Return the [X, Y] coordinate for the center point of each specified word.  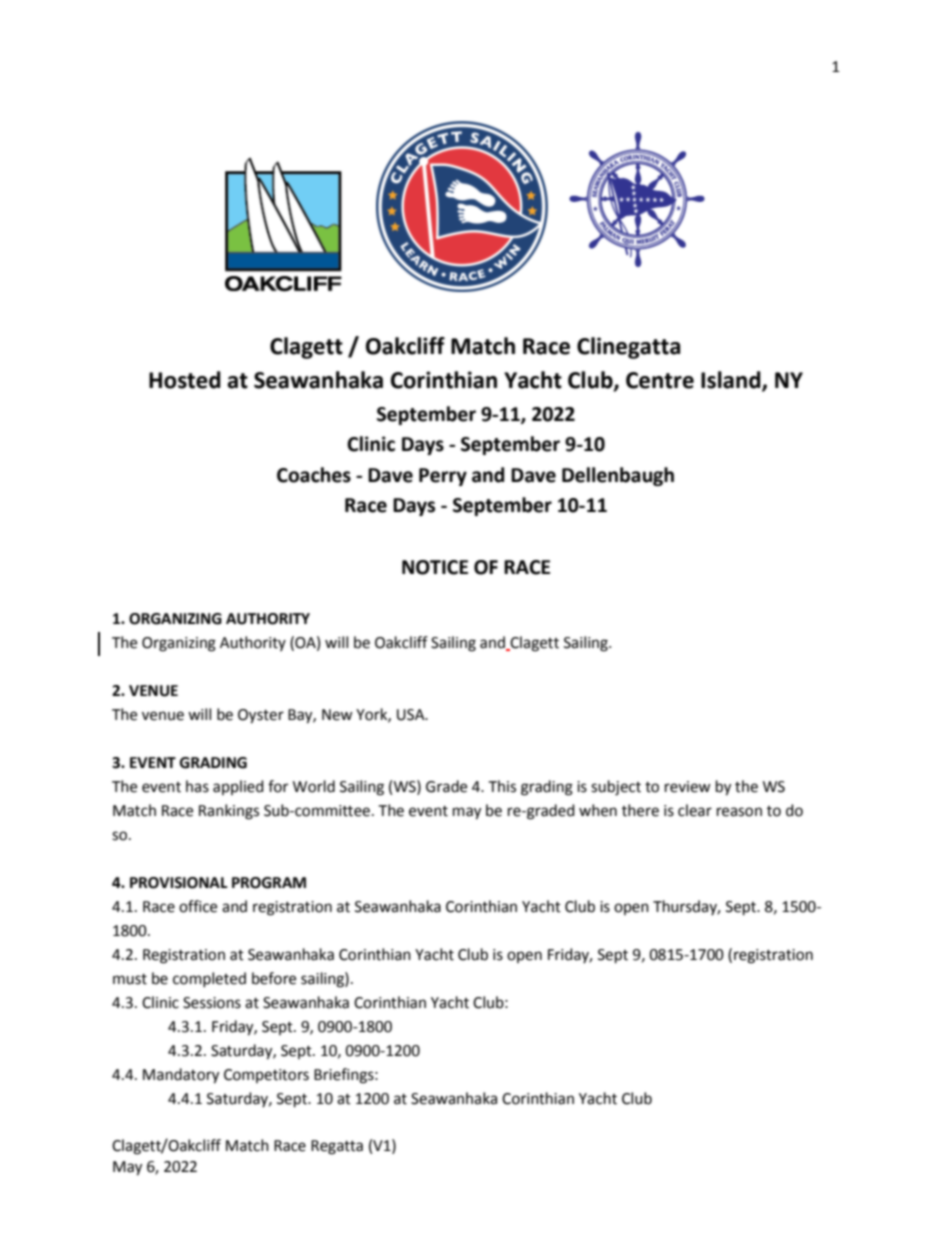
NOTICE [435, 567]
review [688, 787]
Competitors [266, 1076]
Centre [660, 380]
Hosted [185, 380]
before [274, 978]
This [502, 786]
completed [209, 979]
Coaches [314, 475]
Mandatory [181, 1076]
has [197, 786]
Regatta [337, 1147]
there [640, 810]
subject [616, 788]
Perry [443, 477]
